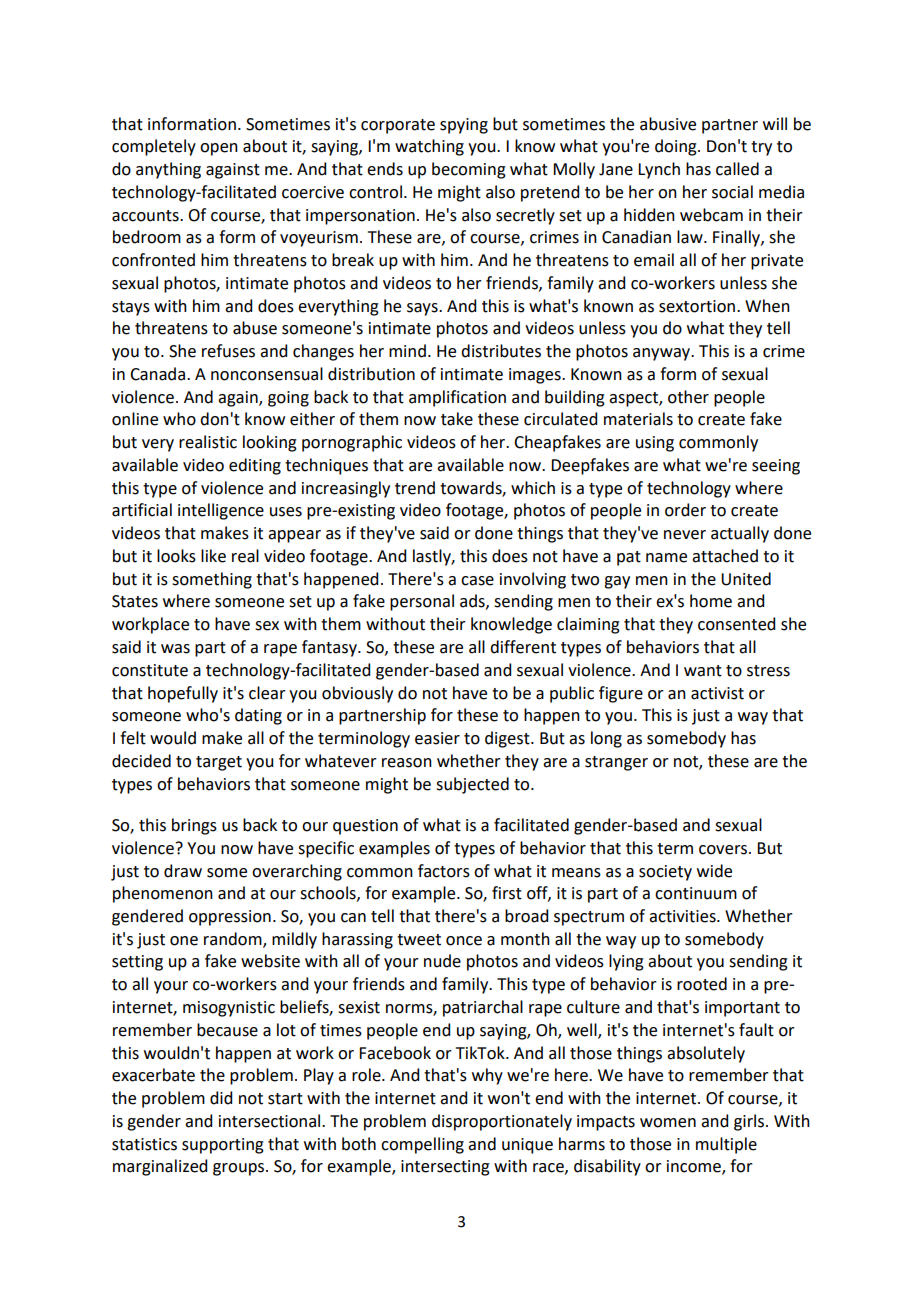 The height and width of the page is (1308, 924). What do you see at coordinates (677, 147) in the page?
I see `doing` at bounding box center [677, 147].
